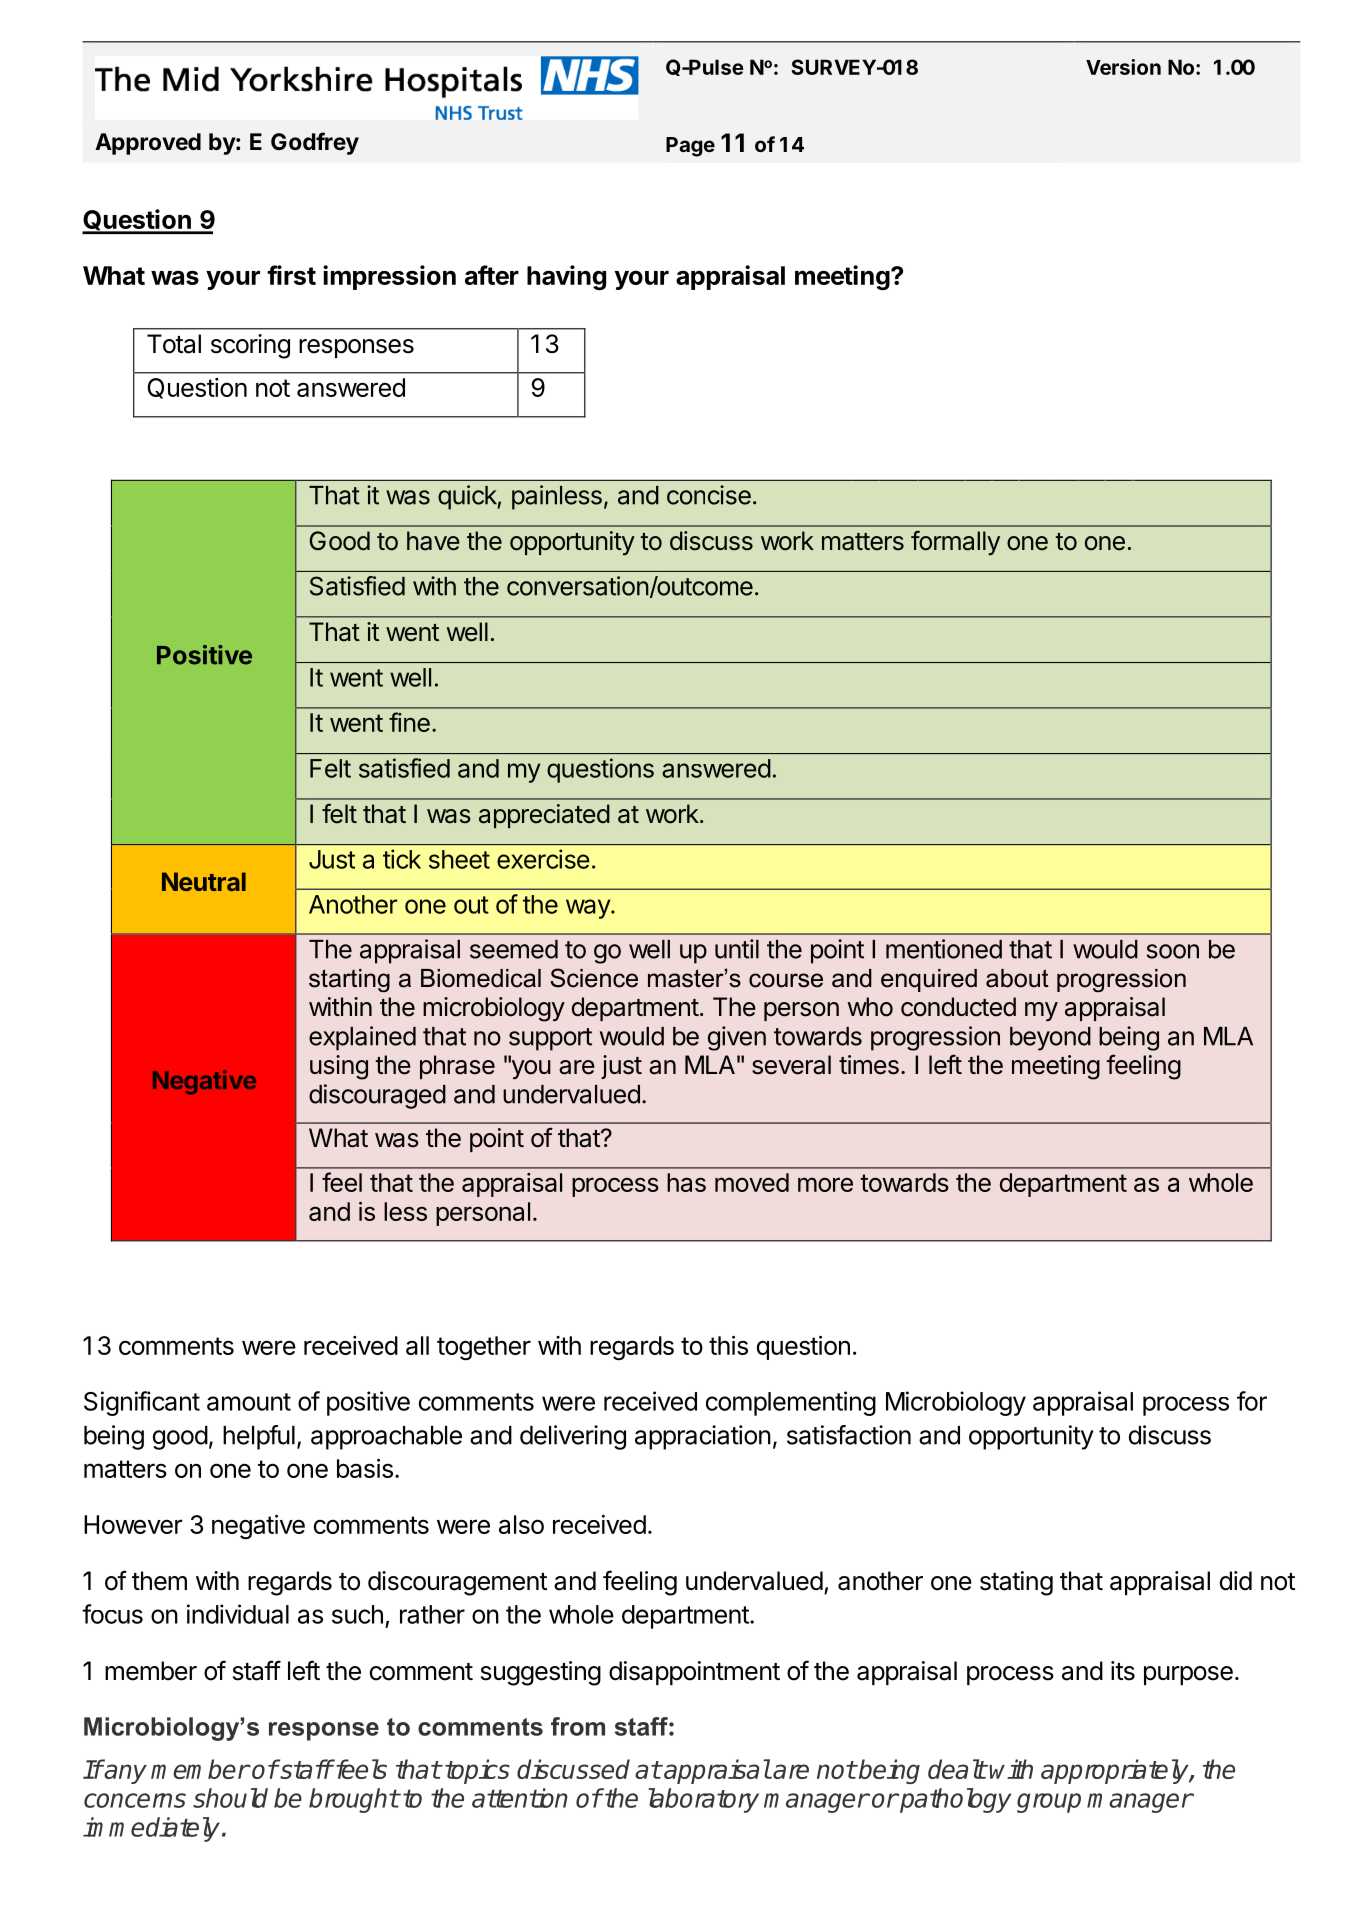 This page has width=1365, height=1930. Describe the element at coordinates (230, 1798) in the page. I see `should` at that location.
